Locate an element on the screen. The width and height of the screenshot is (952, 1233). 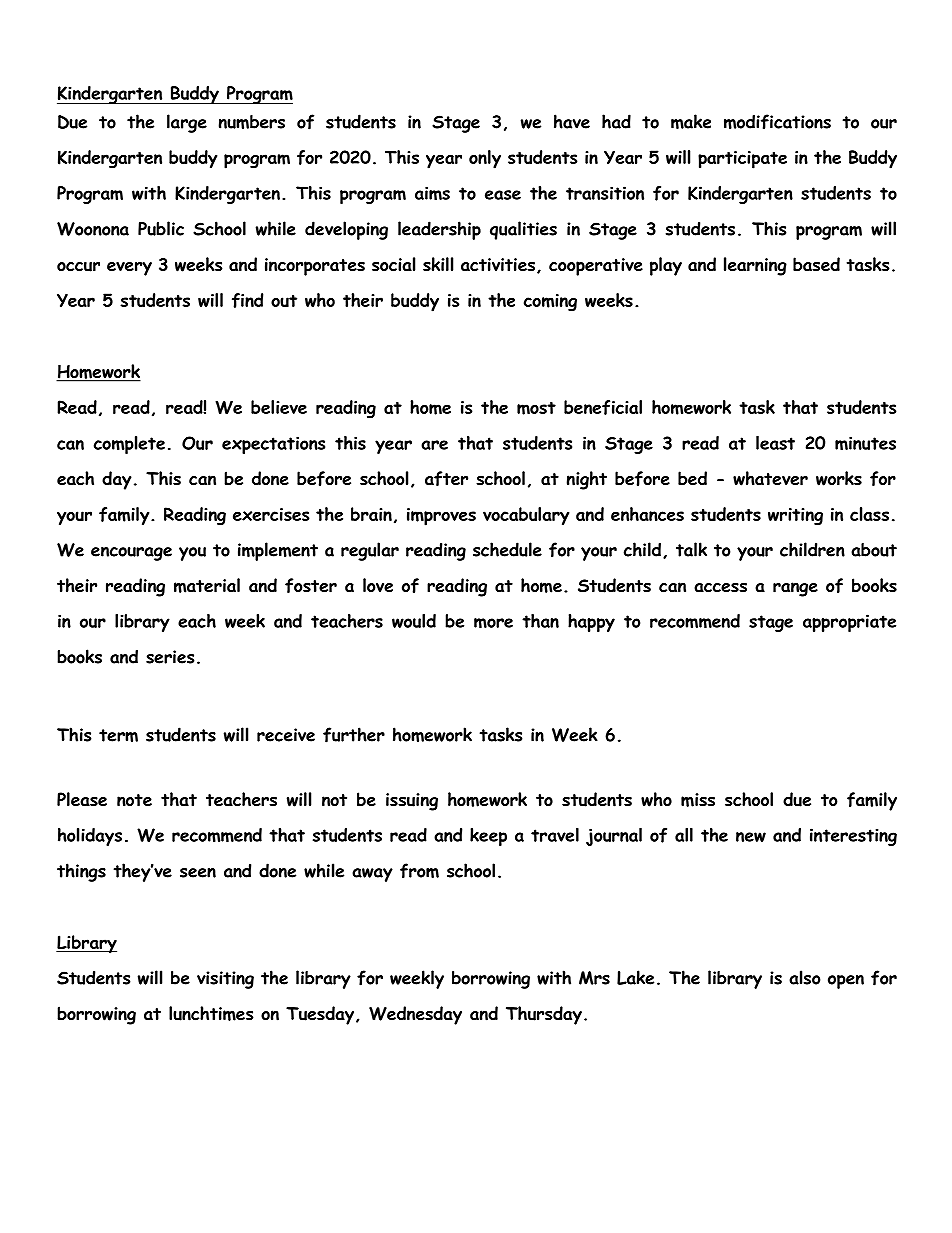
find is located at coordinates (247, 300).
